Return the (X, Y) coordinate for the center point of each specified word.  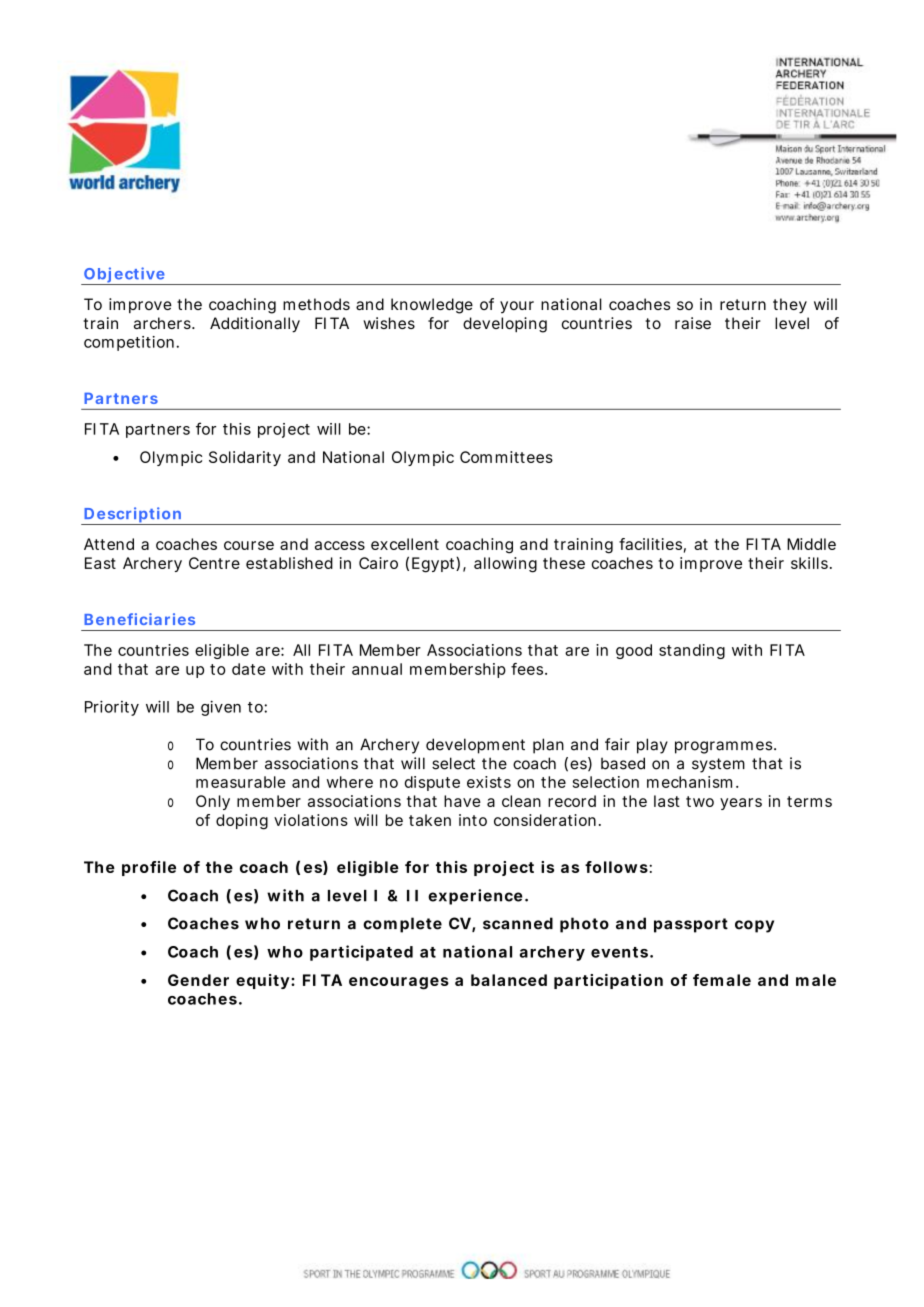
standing (692, 651)
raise (693, 323)
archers (163, 323)
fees (528, 669)
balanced (509, 980)
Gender (198, 980)
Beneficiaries (139, 619)
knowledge (432, 306)
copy (754, 926)
